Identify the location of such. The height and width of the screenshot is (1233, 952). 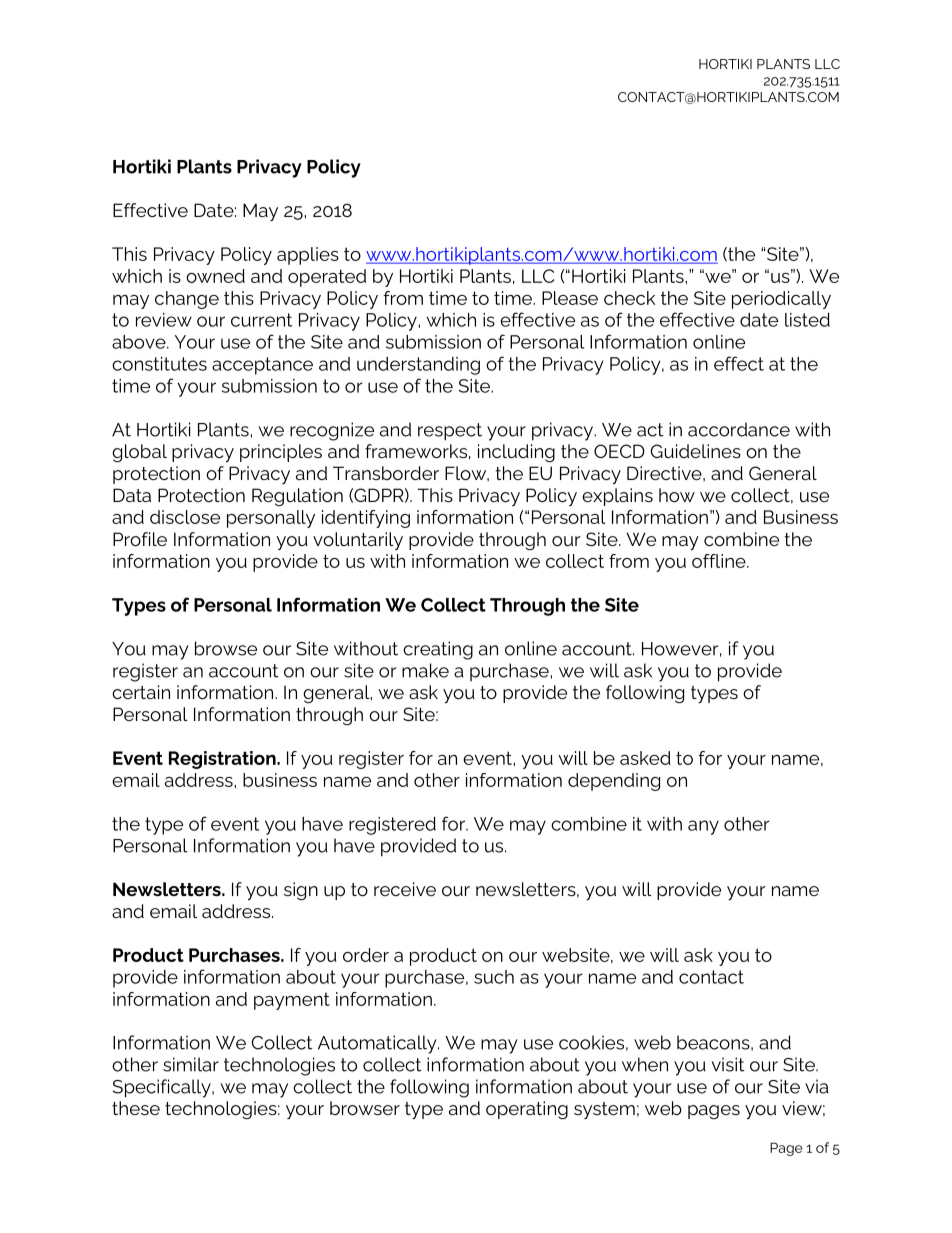
(494, 977).
